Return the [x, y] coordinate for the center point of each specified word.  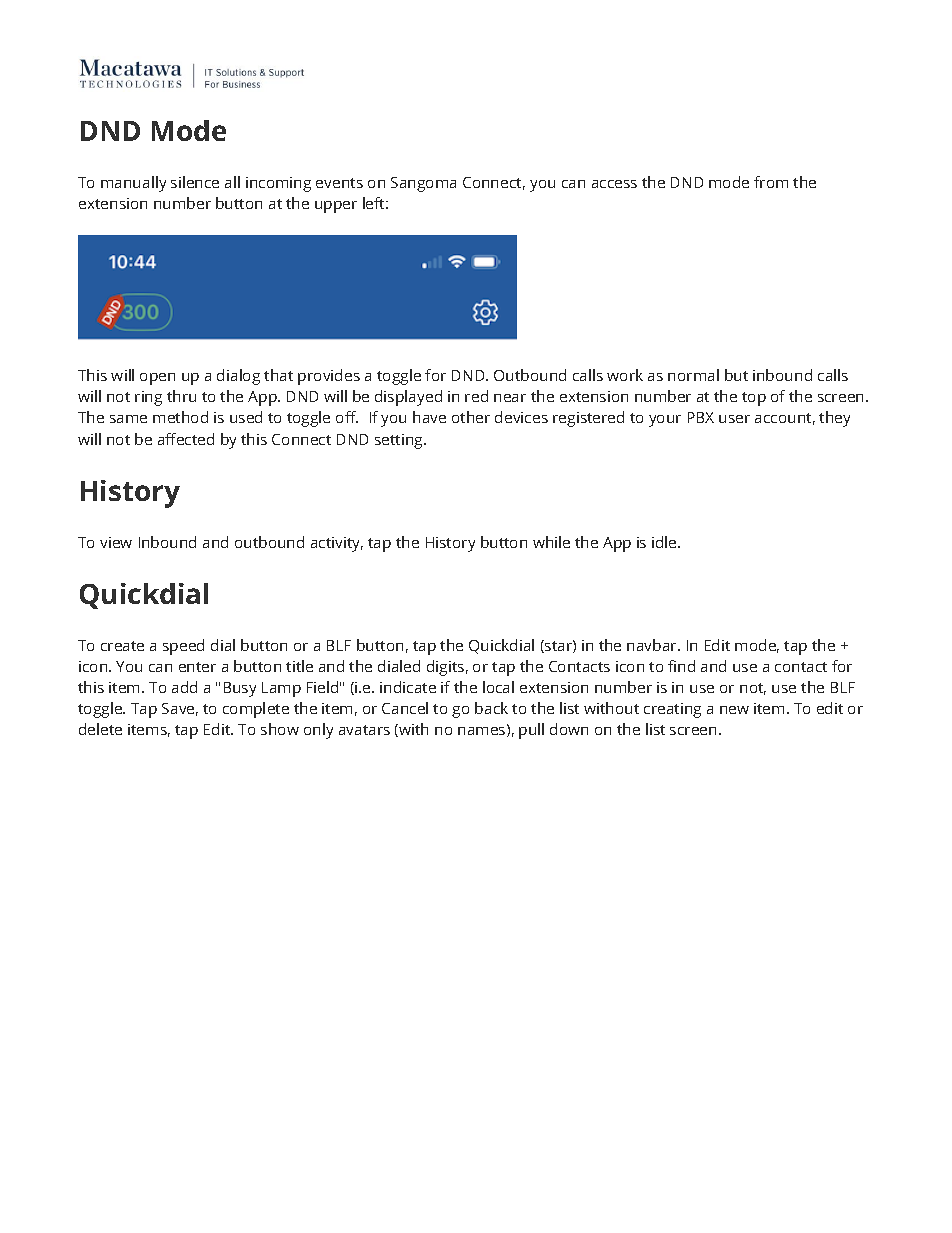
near [510, 398]
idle [665, 542]
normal [693, 375]
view [116, 542]
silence [195, 182]
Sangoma [423, 184]
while [551, 542]
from [771, 182]
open [157, 379]
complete [256, 710]
